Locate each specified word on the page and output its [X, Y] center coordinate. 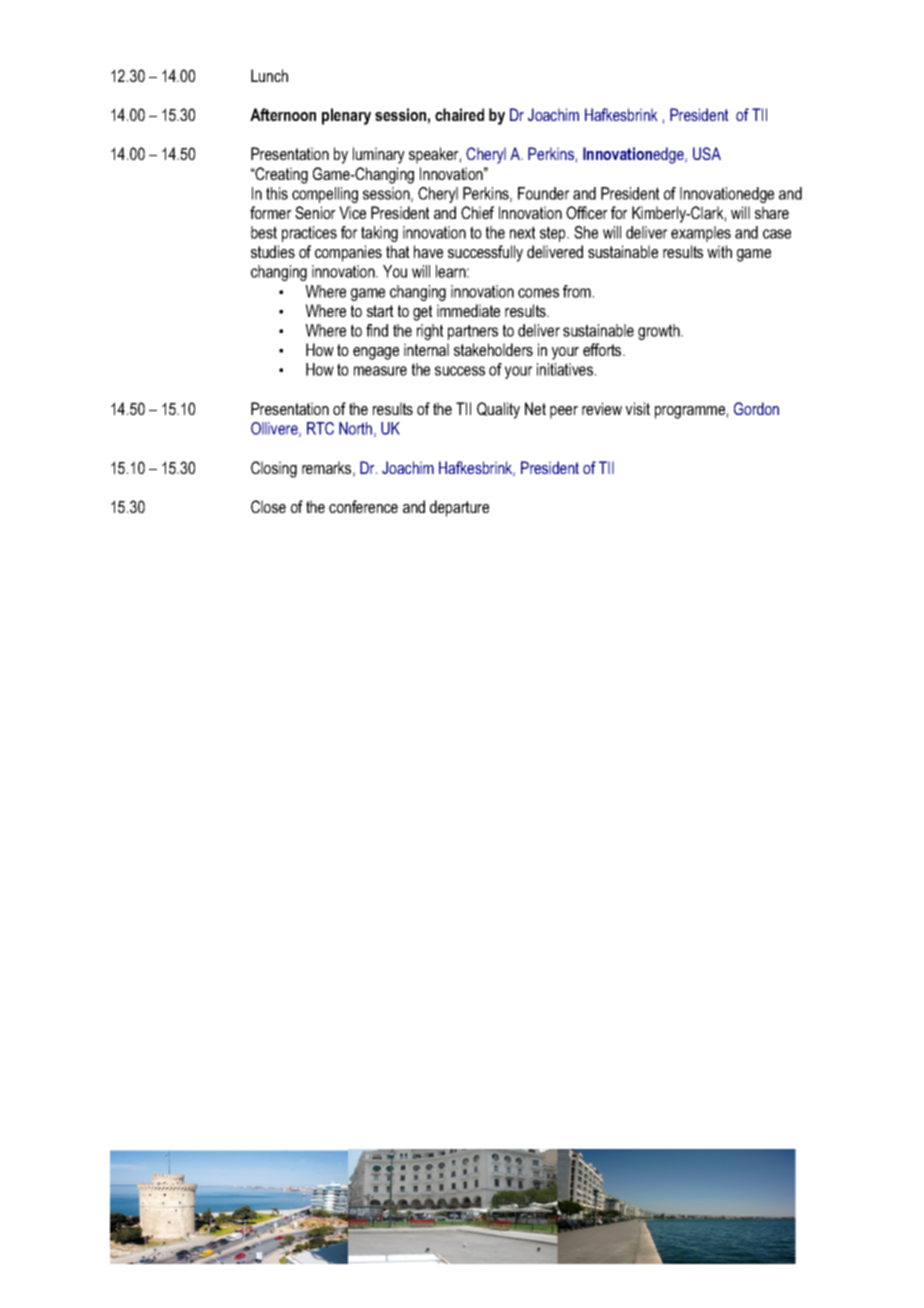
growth [660, 332]
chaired [459, 114]
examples [701, 234]
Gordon [756, 408]
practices [309, 234]
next [523, 232]
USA [707, 153]
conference [363, 506]
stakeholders [493, 349]
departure [459, 508]
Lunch [269, 75]
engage [376, 353]
